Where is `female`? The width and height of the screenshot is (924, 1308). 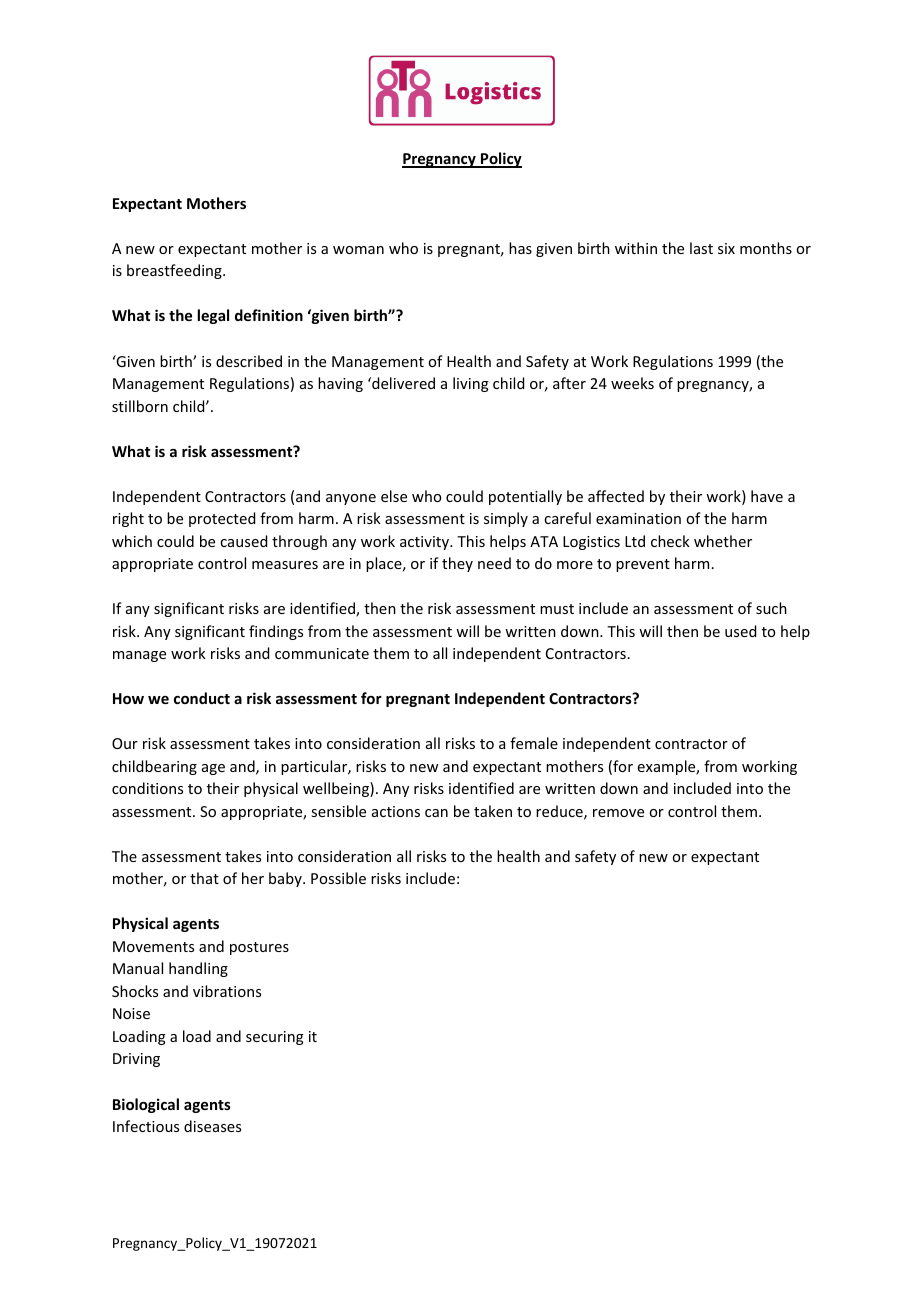
female is located at coordinates (534, 743).
